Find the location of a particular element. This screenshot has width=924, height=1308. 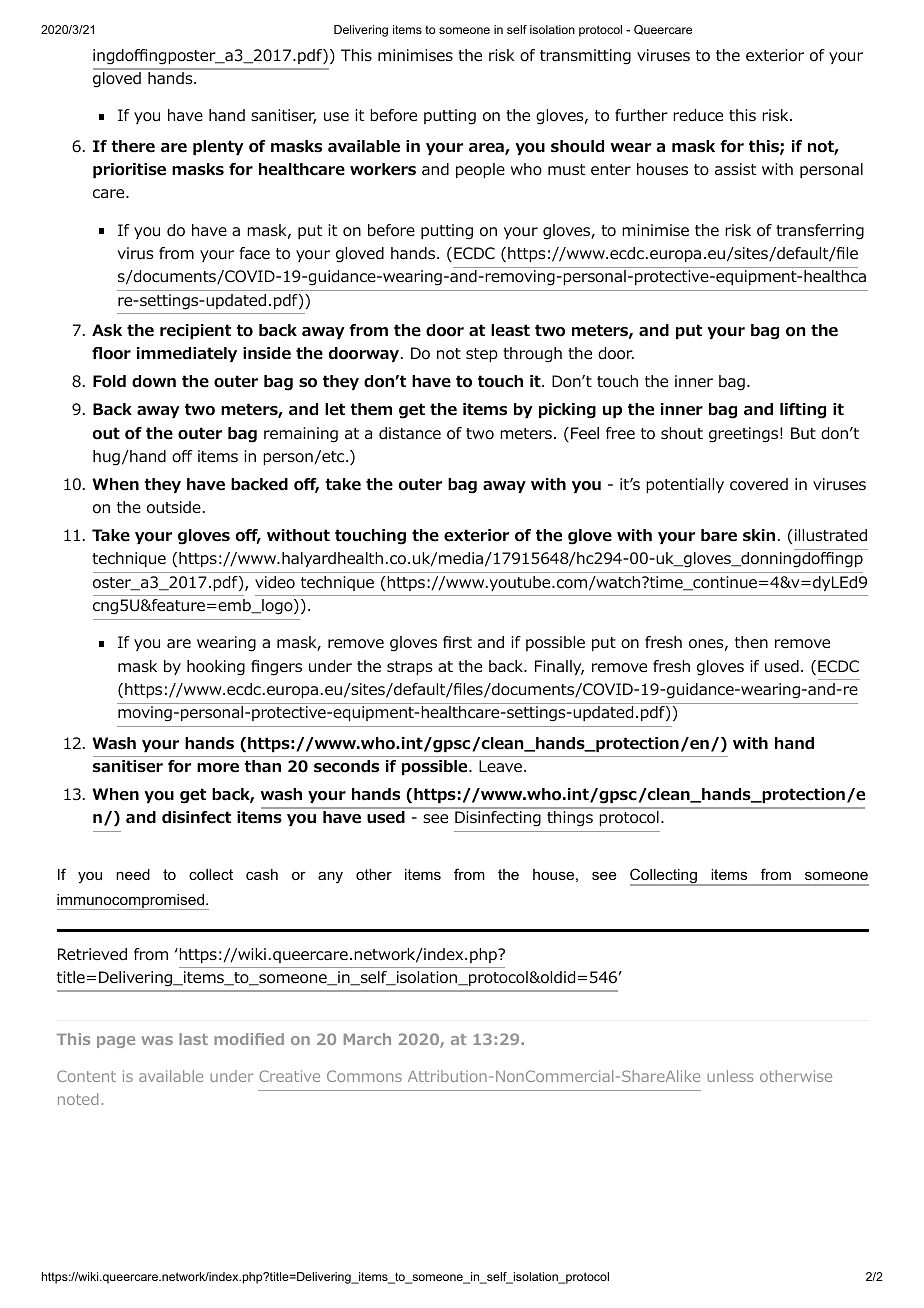

people is located at coordinates (480, 170).
